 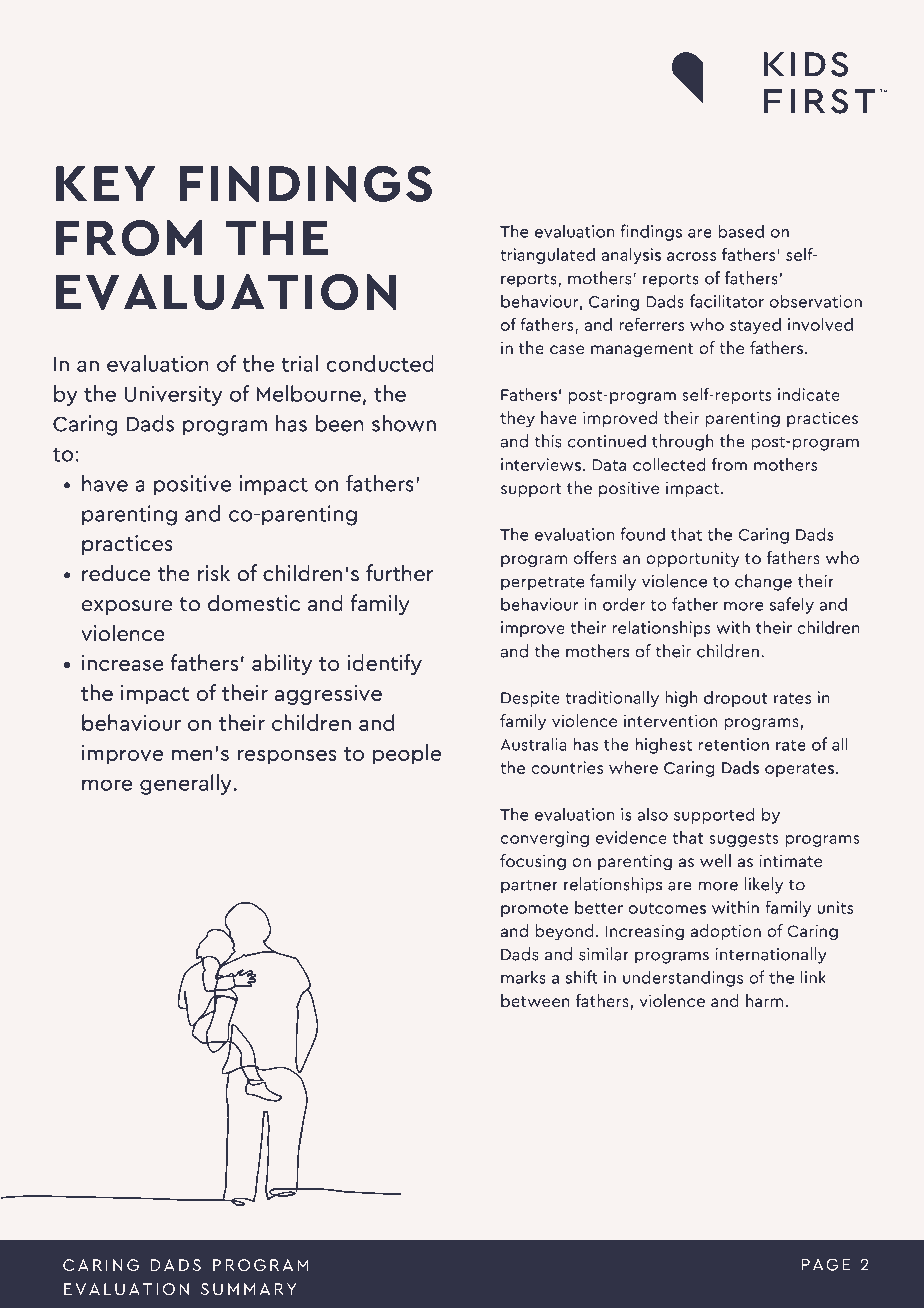 I want to click on triangulated, so click(x=547, y=256).
